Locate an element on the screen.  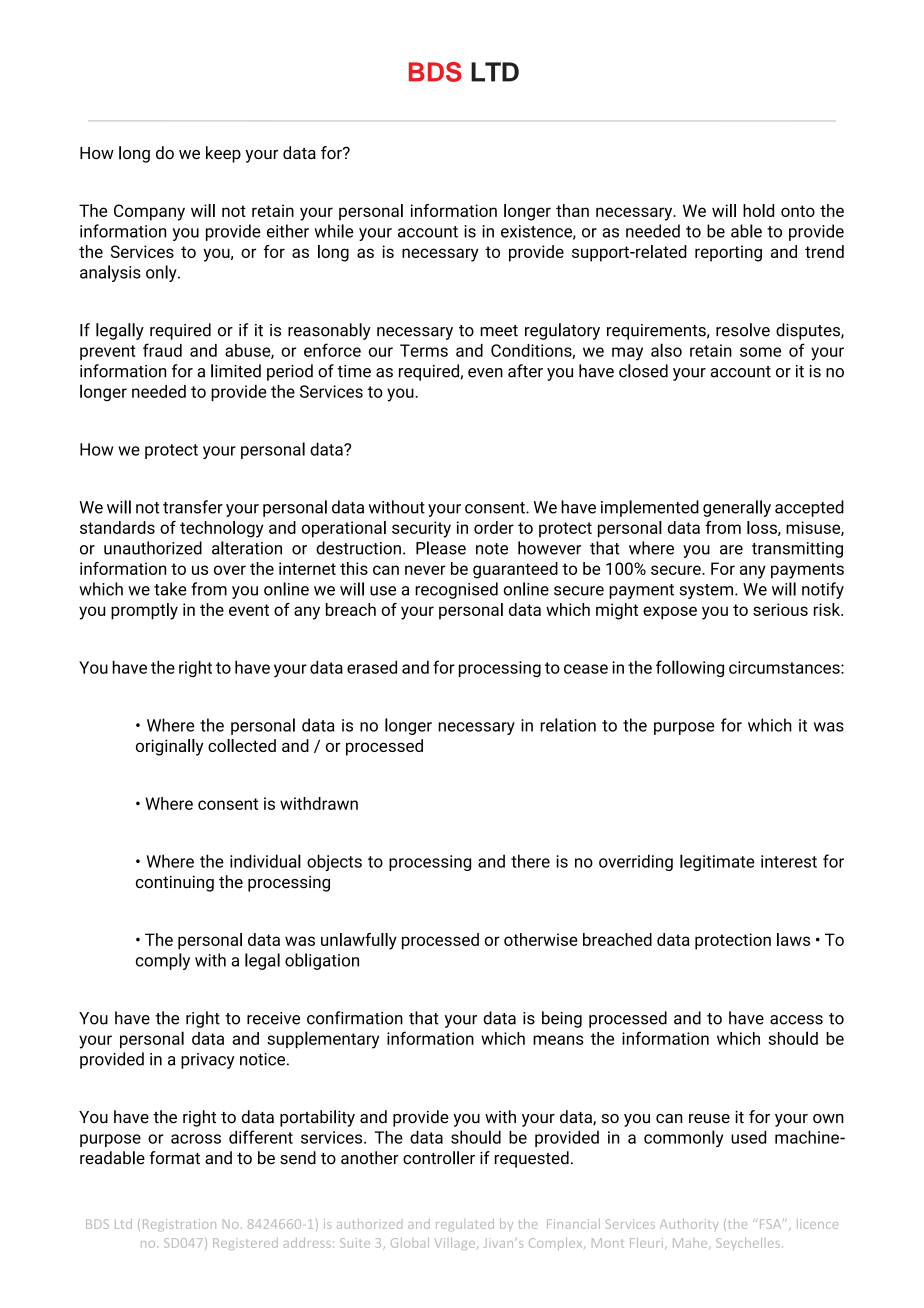
Registration is located at coordinates (179, 1225).
